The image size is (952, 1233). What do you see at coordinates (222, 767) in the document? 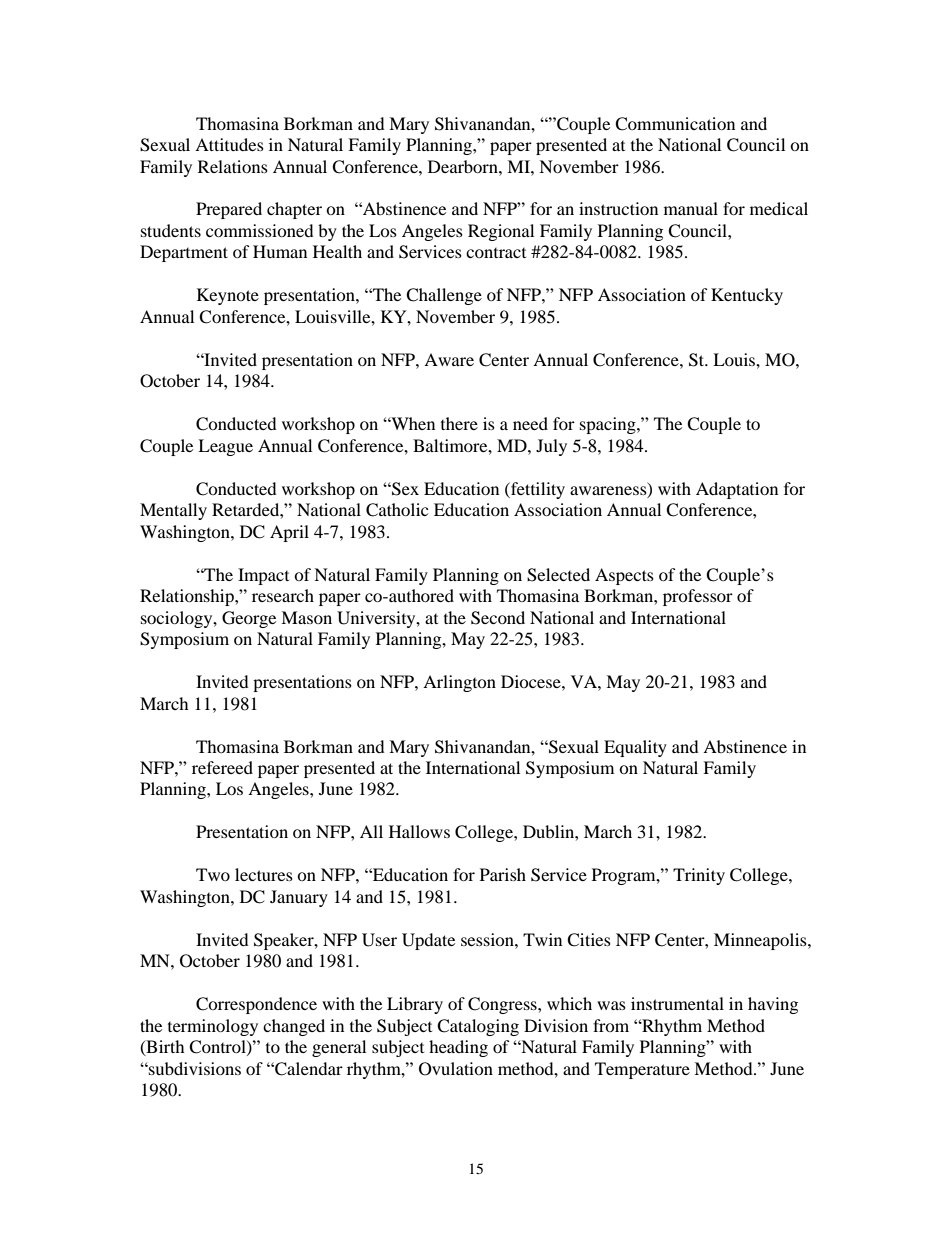
I see `refereed` at bounding box center [222, 767].
